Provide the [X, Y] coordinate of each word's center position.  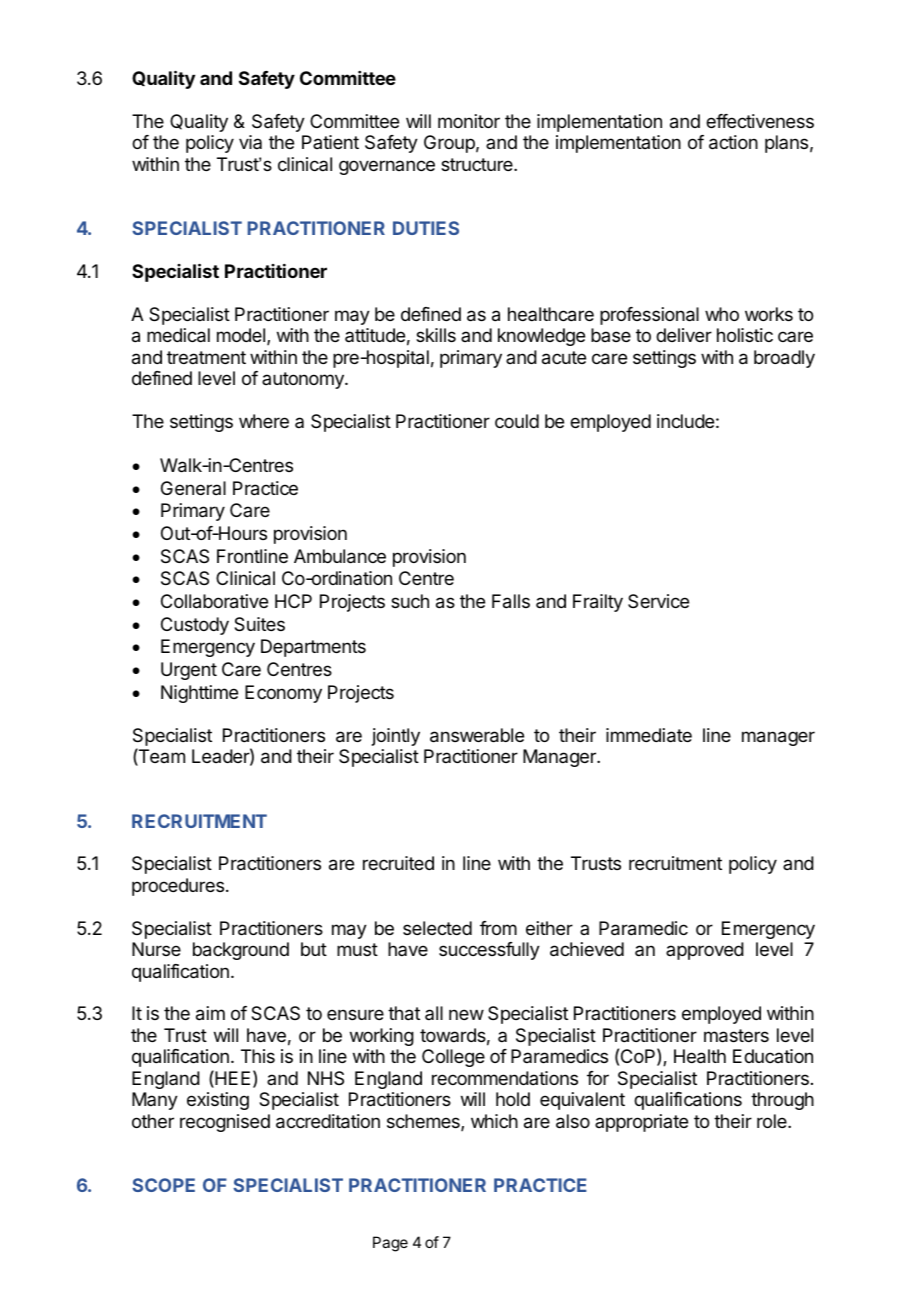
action [733, 142]
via [250, 142]
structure [478, 164]
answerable [477, 735]
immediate [649, 735]
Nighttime [199, 694]
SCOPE [163, 1185]
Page [390, 1244]
